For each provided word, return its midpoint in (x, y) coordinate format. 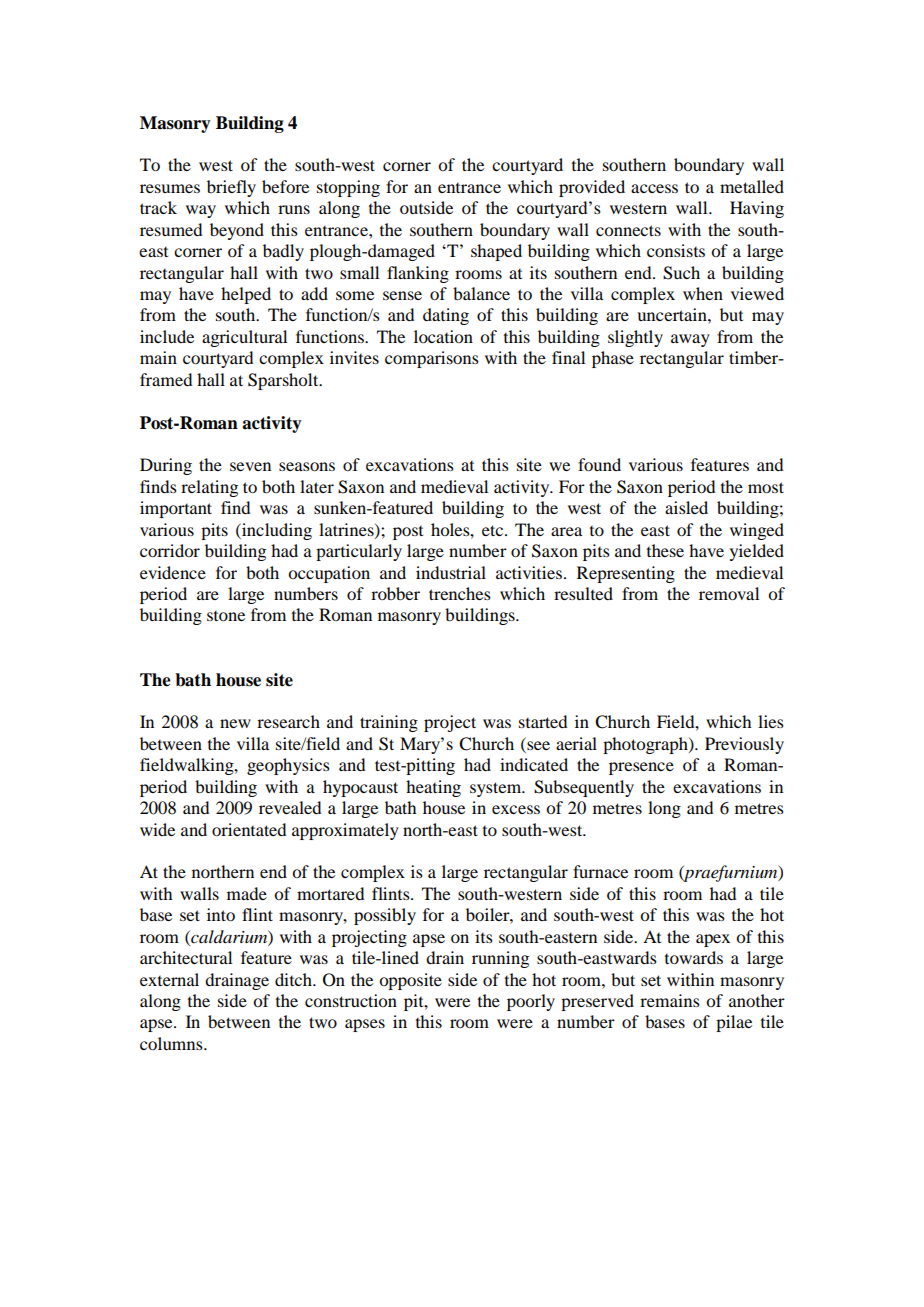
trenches (460, 593)
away (690, 340)
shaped (496, 252)
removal (729, 593)
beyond (237, 231)
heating (433, 788)
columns (172, 1043)
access (654, 188)
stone (226, 616)
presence (641, 768)
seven (250, 466)
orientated (249, 829)
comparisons (432, 359)
